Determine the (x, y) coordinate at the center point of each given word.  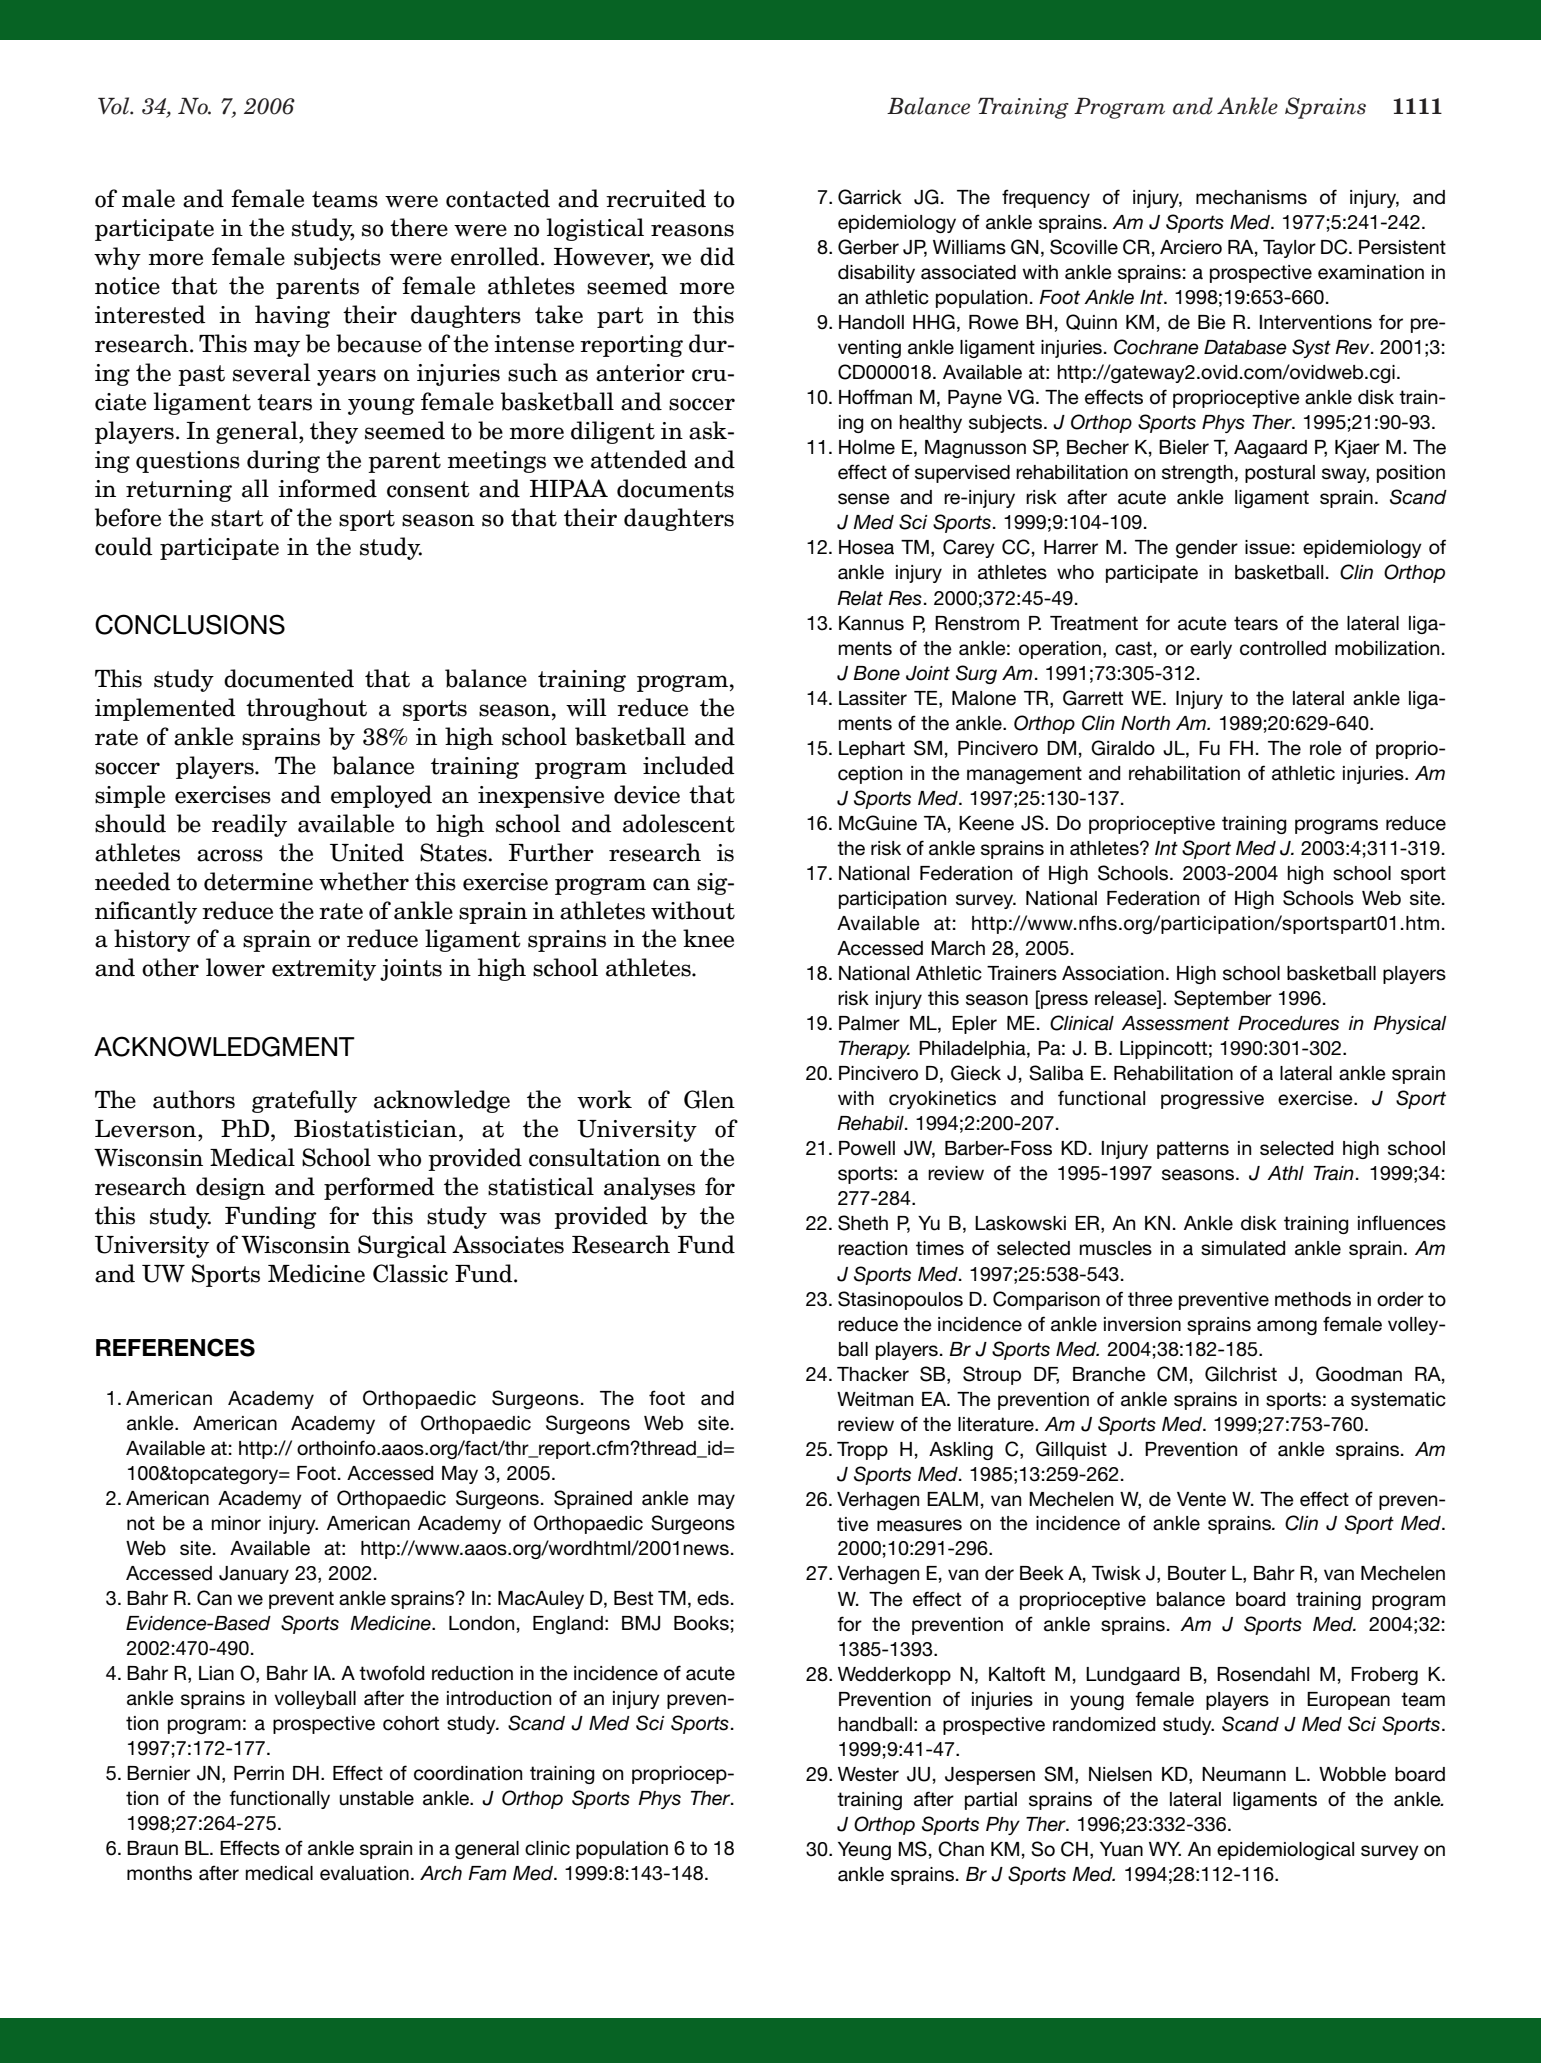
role (1326, 748)
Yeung (864, 1851)
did (717, 256)
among (1287, 1327)
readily (249, 825)
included (689, 765)
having (292, 316)
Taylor (1289, 249)
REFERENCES (175, 1347)
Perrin (259, 1773)
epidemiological (1285, 1851)
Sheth (863, 1223)
